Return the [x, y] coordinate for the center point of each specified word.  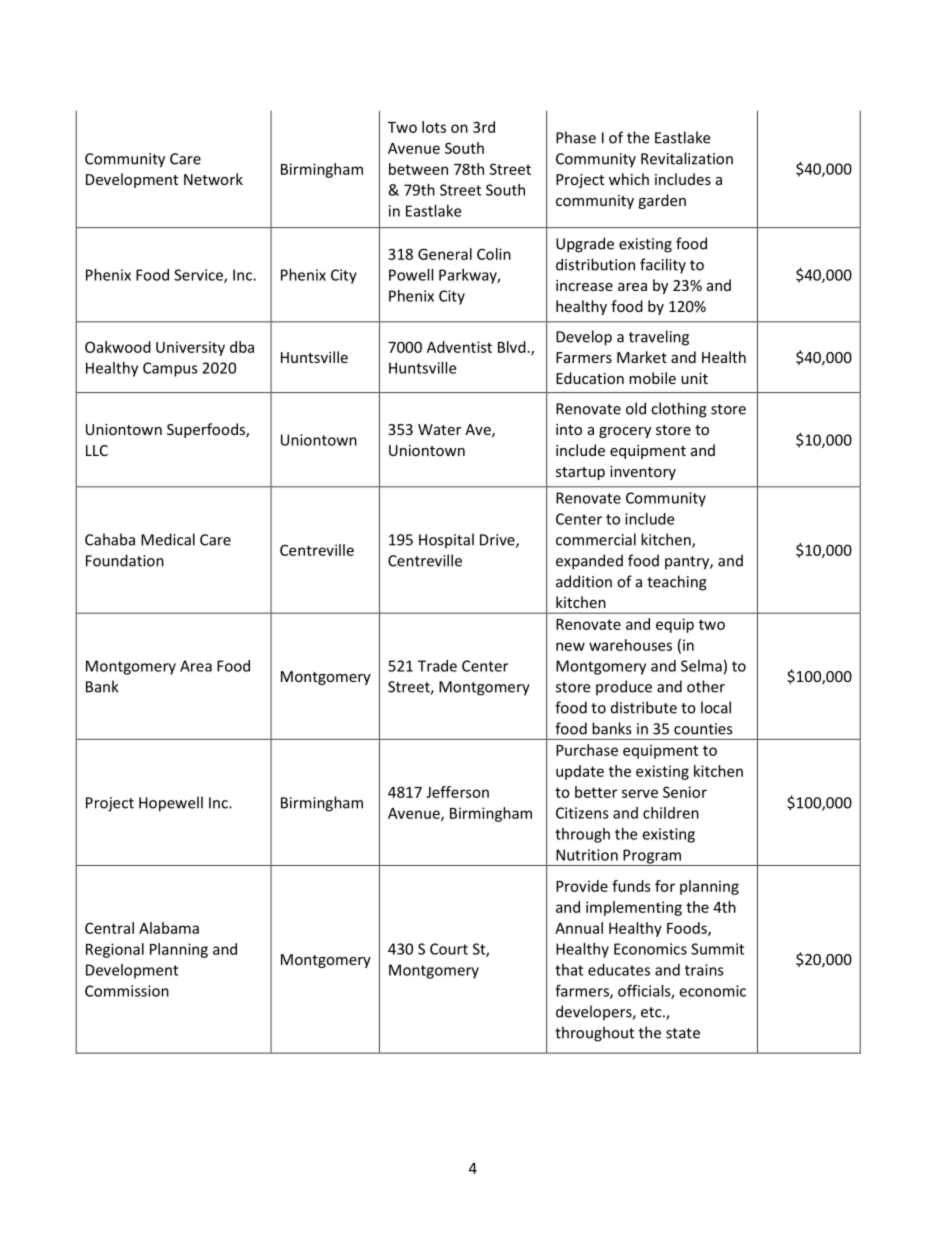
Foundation [125, 560]
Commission [127, 991]
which [629, 179]
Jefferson [457, 792]
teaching [677, 583]
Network [213, 179]
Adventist [459, 347]
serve [640, 793]
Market [642, 357]
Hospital [446, 541]
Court [449, 949]
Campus [170, 369]
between [418, 169]
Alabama [169, 928]
